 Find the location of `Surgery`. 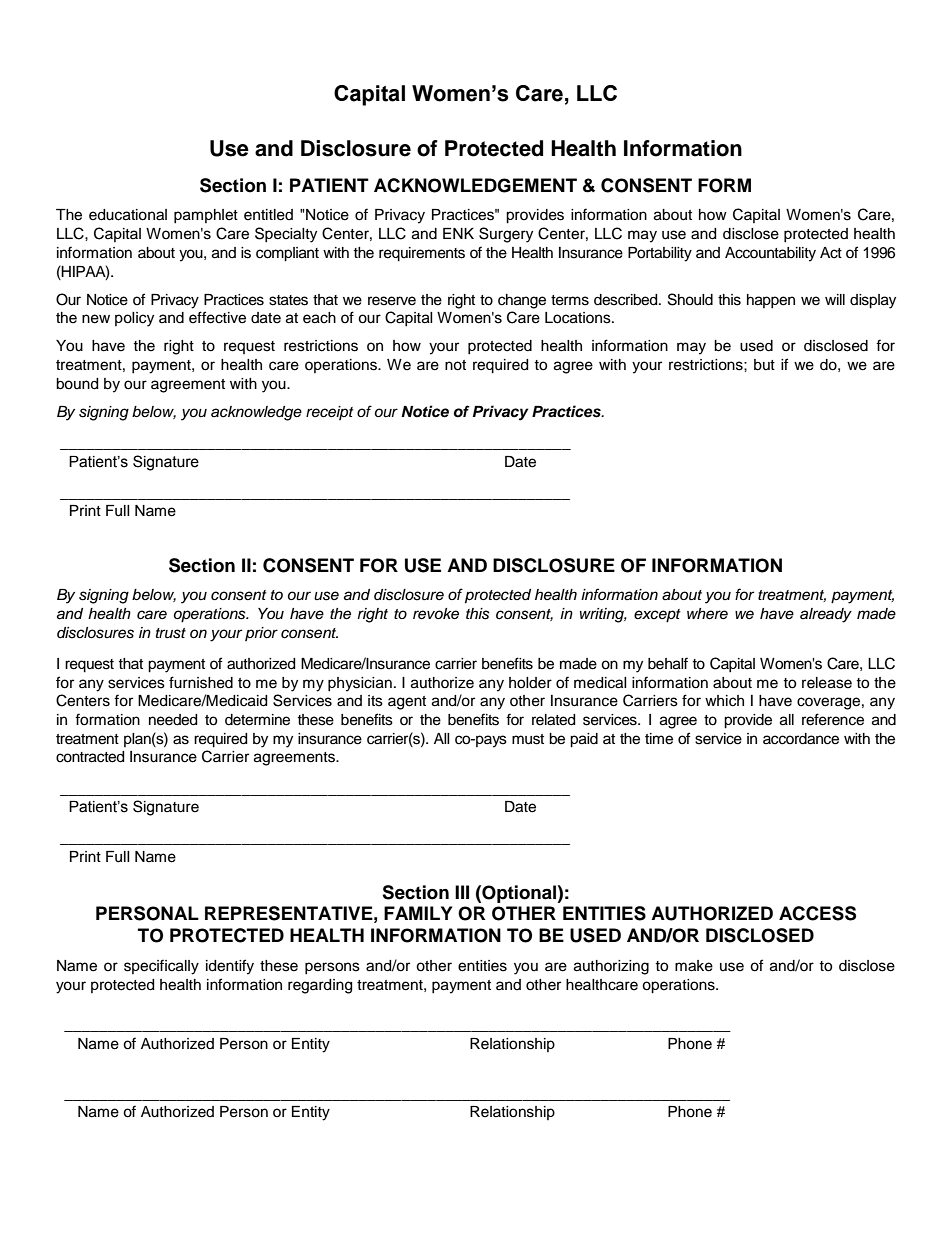

Surgery is located at coordinates (506, 235).
